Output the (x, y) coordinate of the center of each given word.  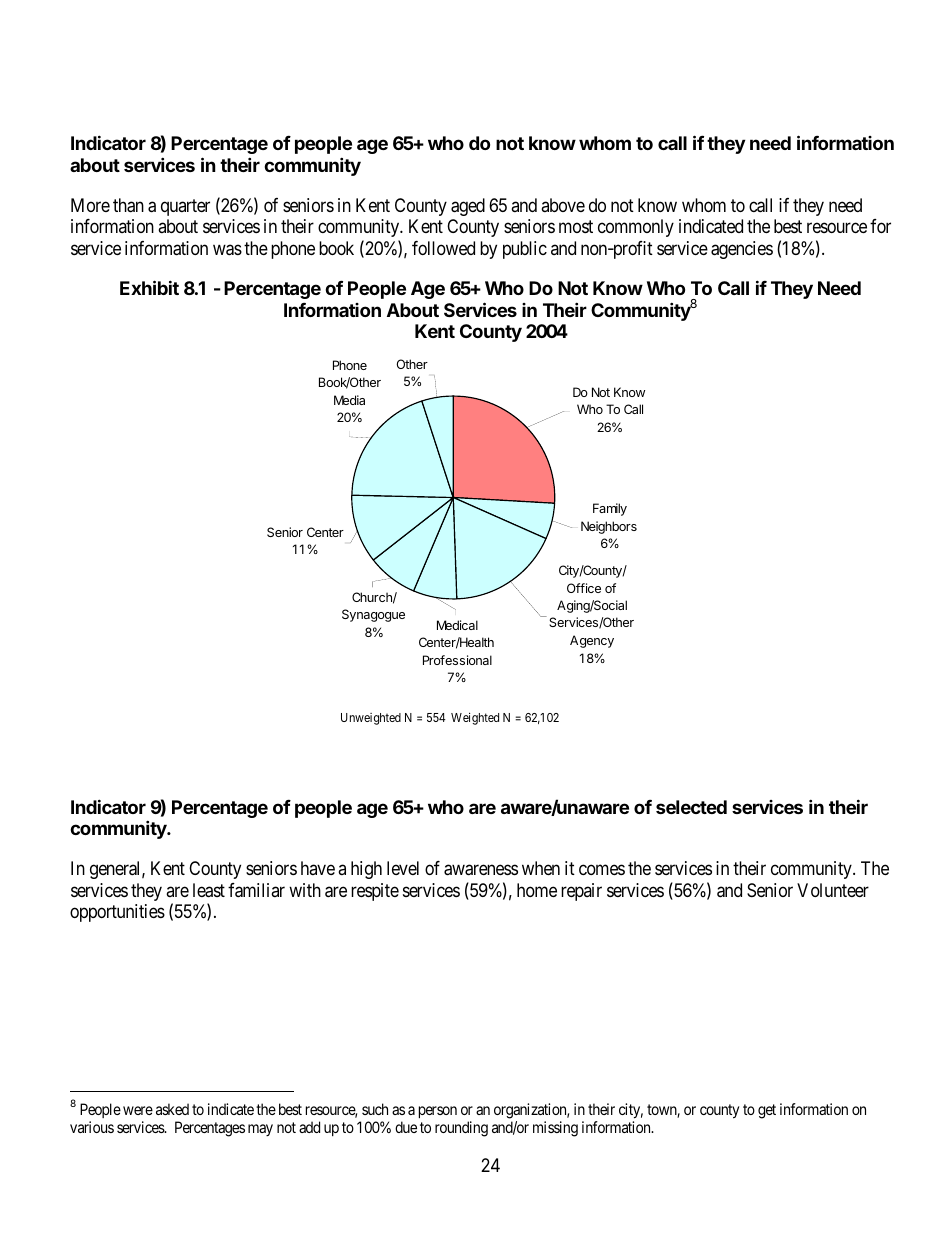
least (209, 890)
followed (443, 248)
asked (172, 1109)
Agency (592, 641)
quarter (185, 207)
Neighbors (609, 527)
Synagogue (373, 615)
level (403, 868)
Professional (457, 660)
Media (349, 400)
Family (610, 509)
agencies (742, 250)
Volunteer (833, 890)
